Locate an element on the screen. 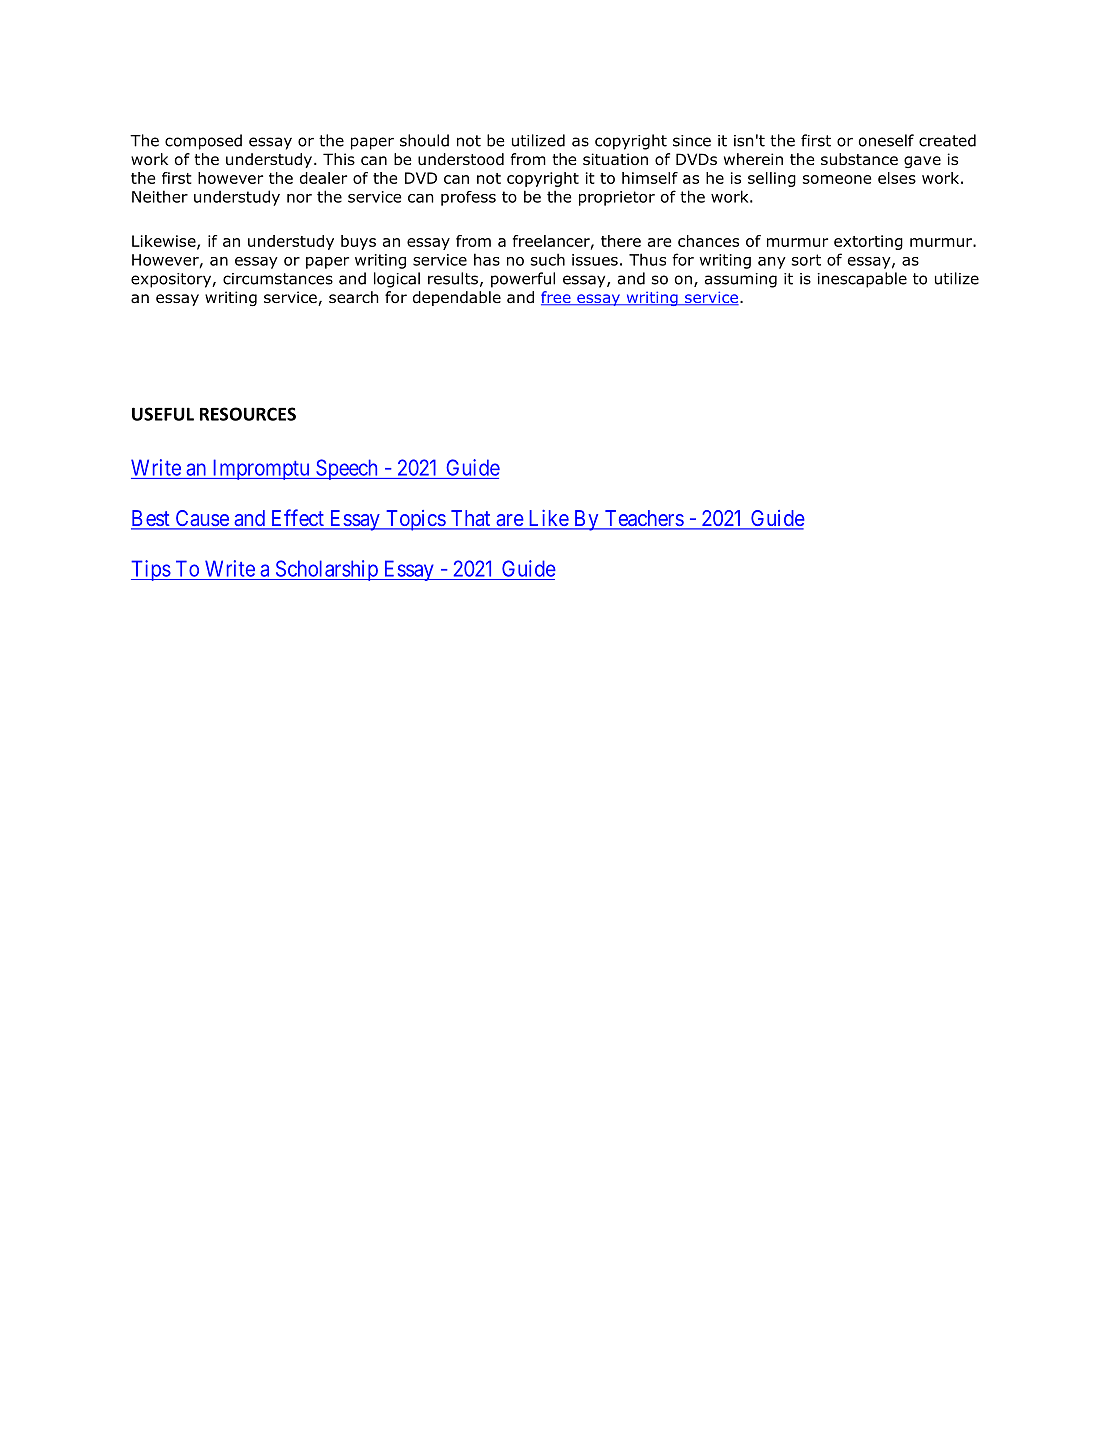 Image resolution: width=1112 pixels, height=1439 pixels. powerful is located at coordinates (523, 280).
